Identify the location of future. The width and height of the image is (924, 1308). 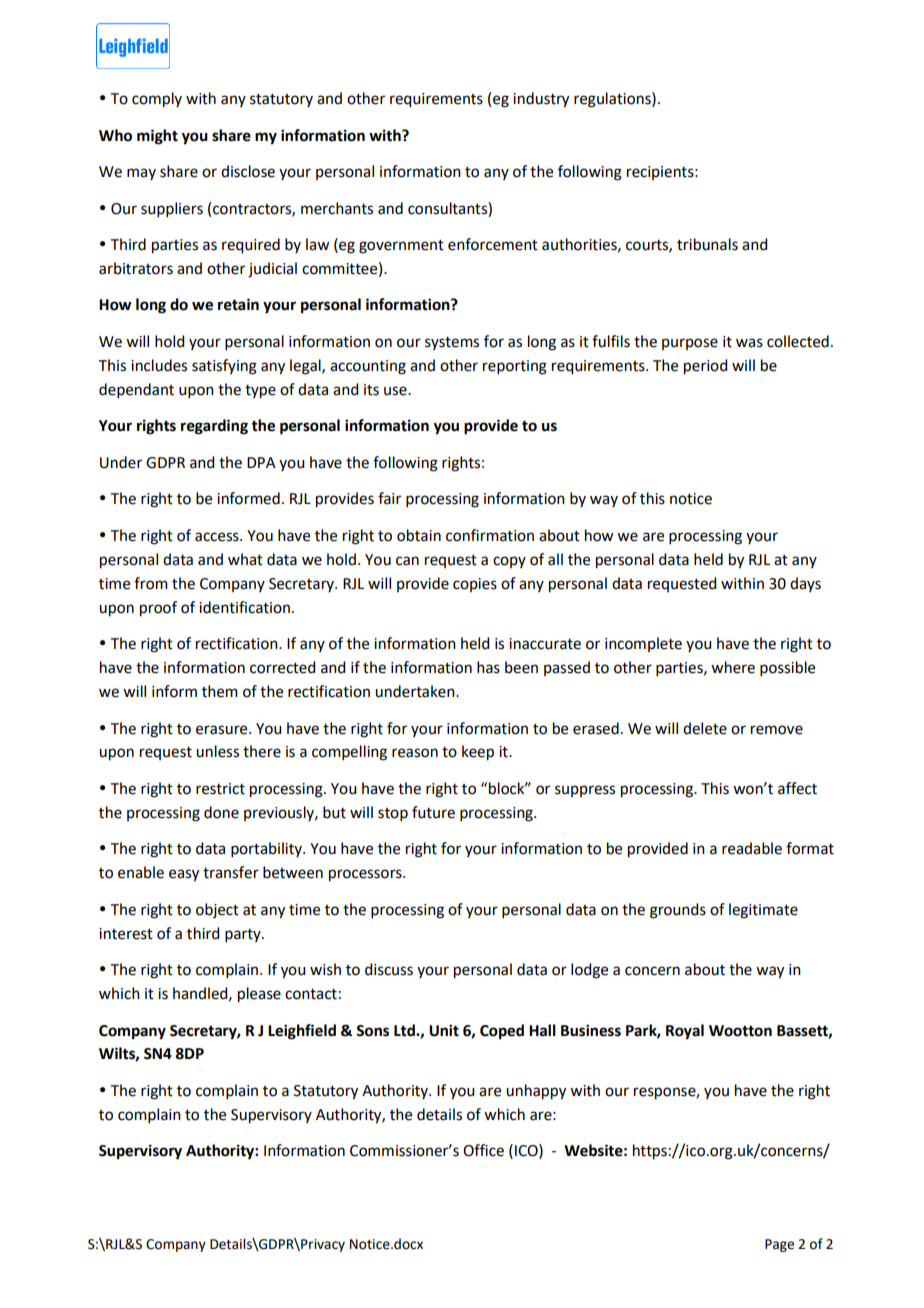
(433, 812).
